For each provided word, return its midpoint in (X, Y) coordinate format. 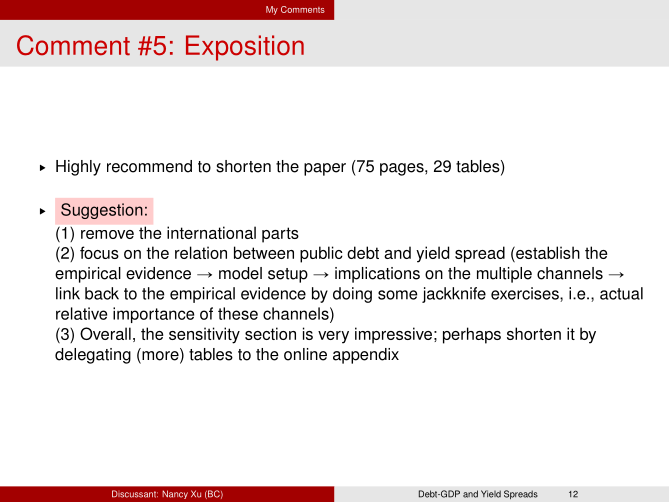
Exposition (245, 48)
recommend (149, 166)
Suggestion (102, 211)
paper (325, 169)
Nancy (175, 495)
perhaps (472, 335)
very (333, 337)
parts (280, 235)
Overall (105, 333)
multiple (504, 275)
